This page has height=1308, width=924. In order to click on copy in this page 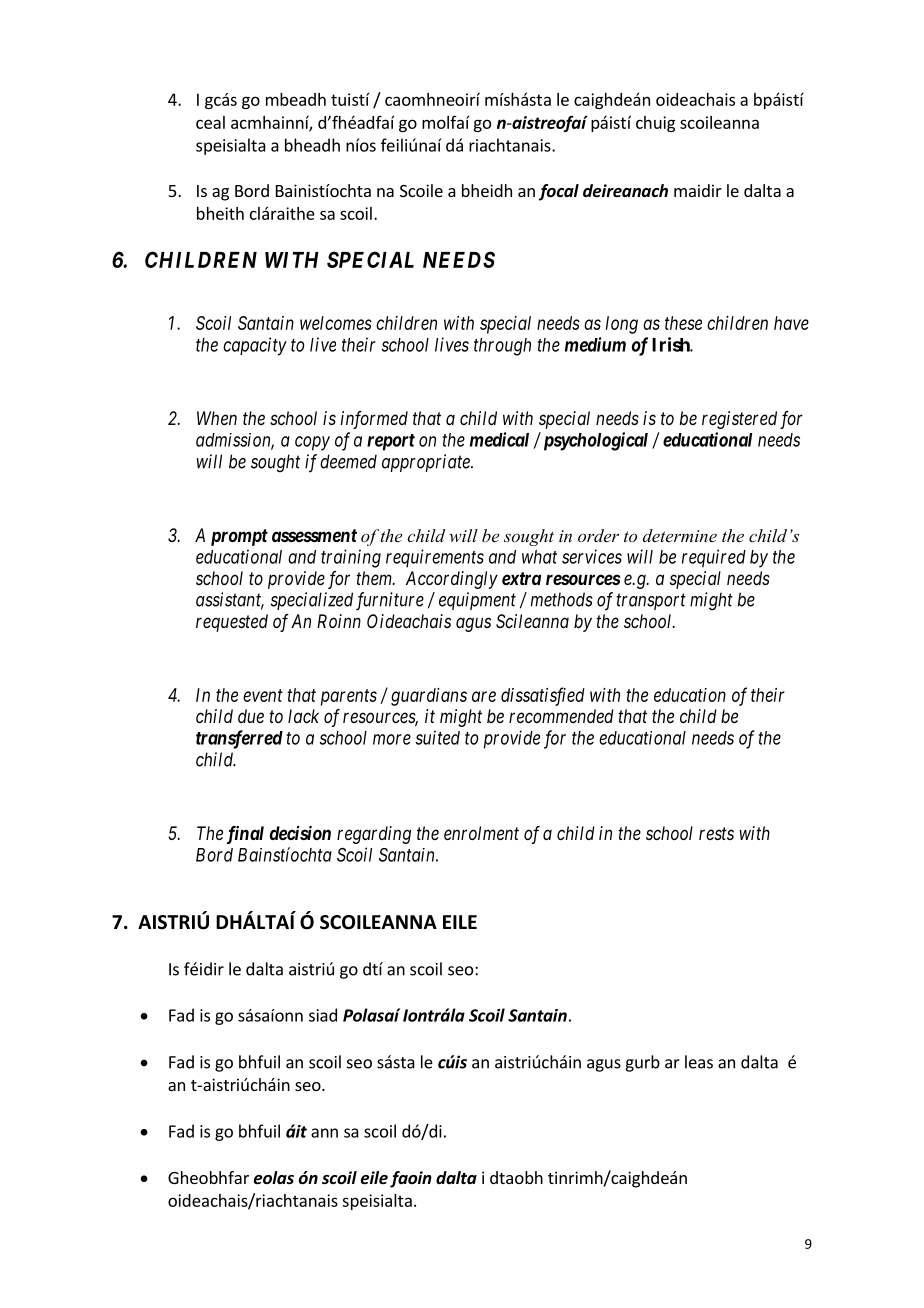, I will do `click(312, 443)`.
